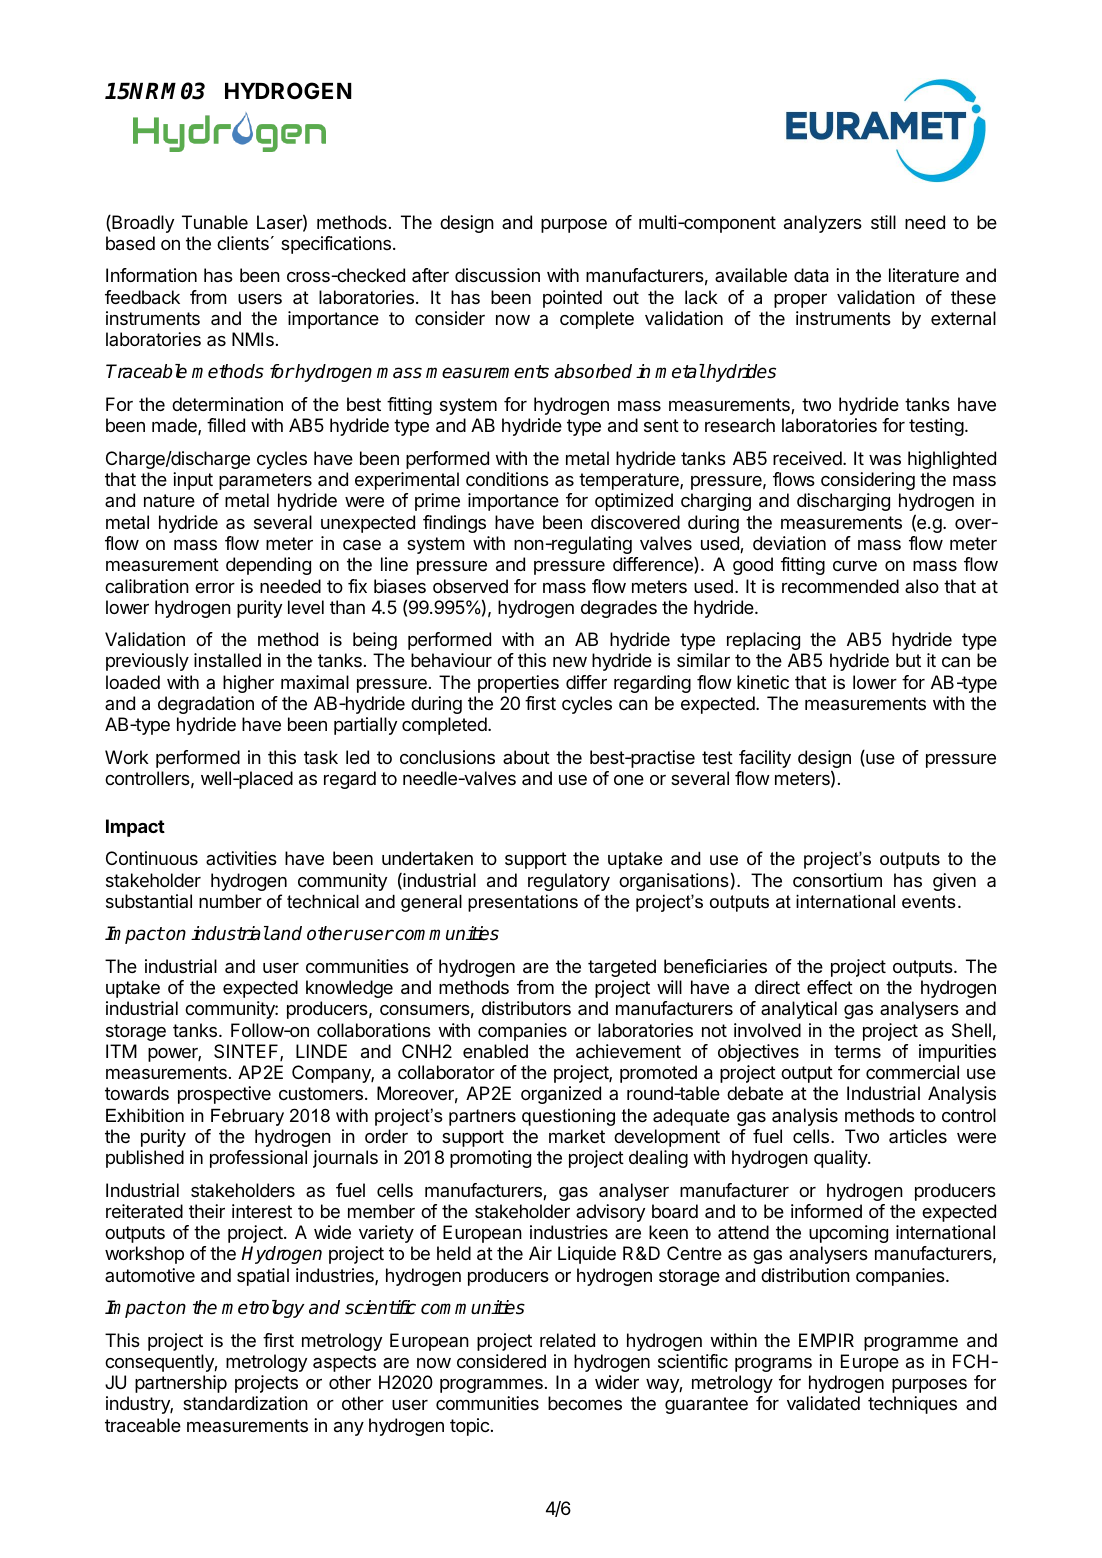 This page has height=1558, width=1102. What do you see at coordinates (454, 524) in the page?
I see `findings` at bounding box center [454, 524].
